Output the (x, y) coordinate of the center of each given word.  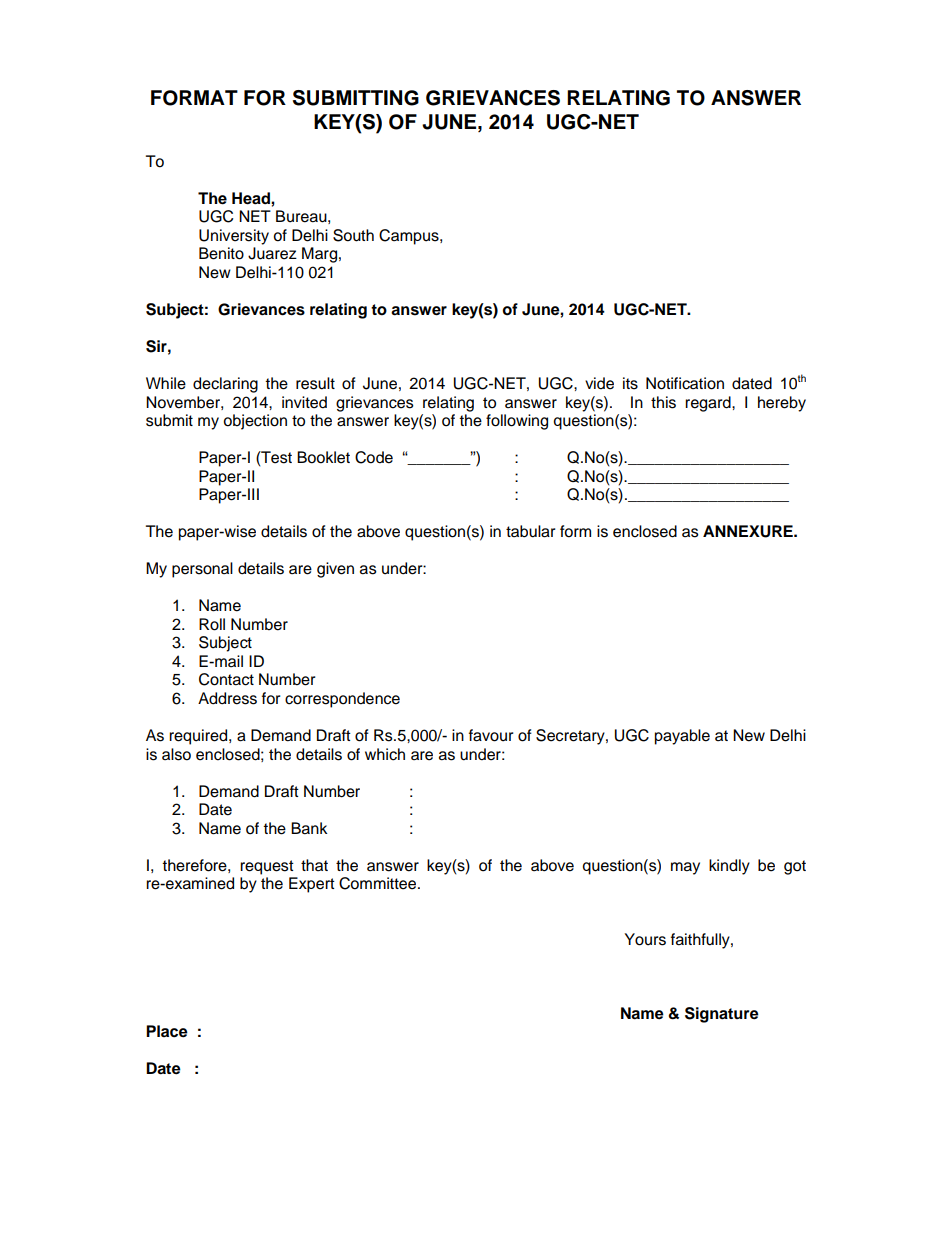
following (517, 422)
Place (167, 1031)
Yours (645, 939)
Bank (309, 828)
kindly (729, 867)
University (234, 237)
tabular (531, 531)
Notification (685, 383)
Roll (212, 624)
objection (255, 422)
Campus (410, 237)
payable (682, 737)
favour (491, 735)
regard (709, 404)
